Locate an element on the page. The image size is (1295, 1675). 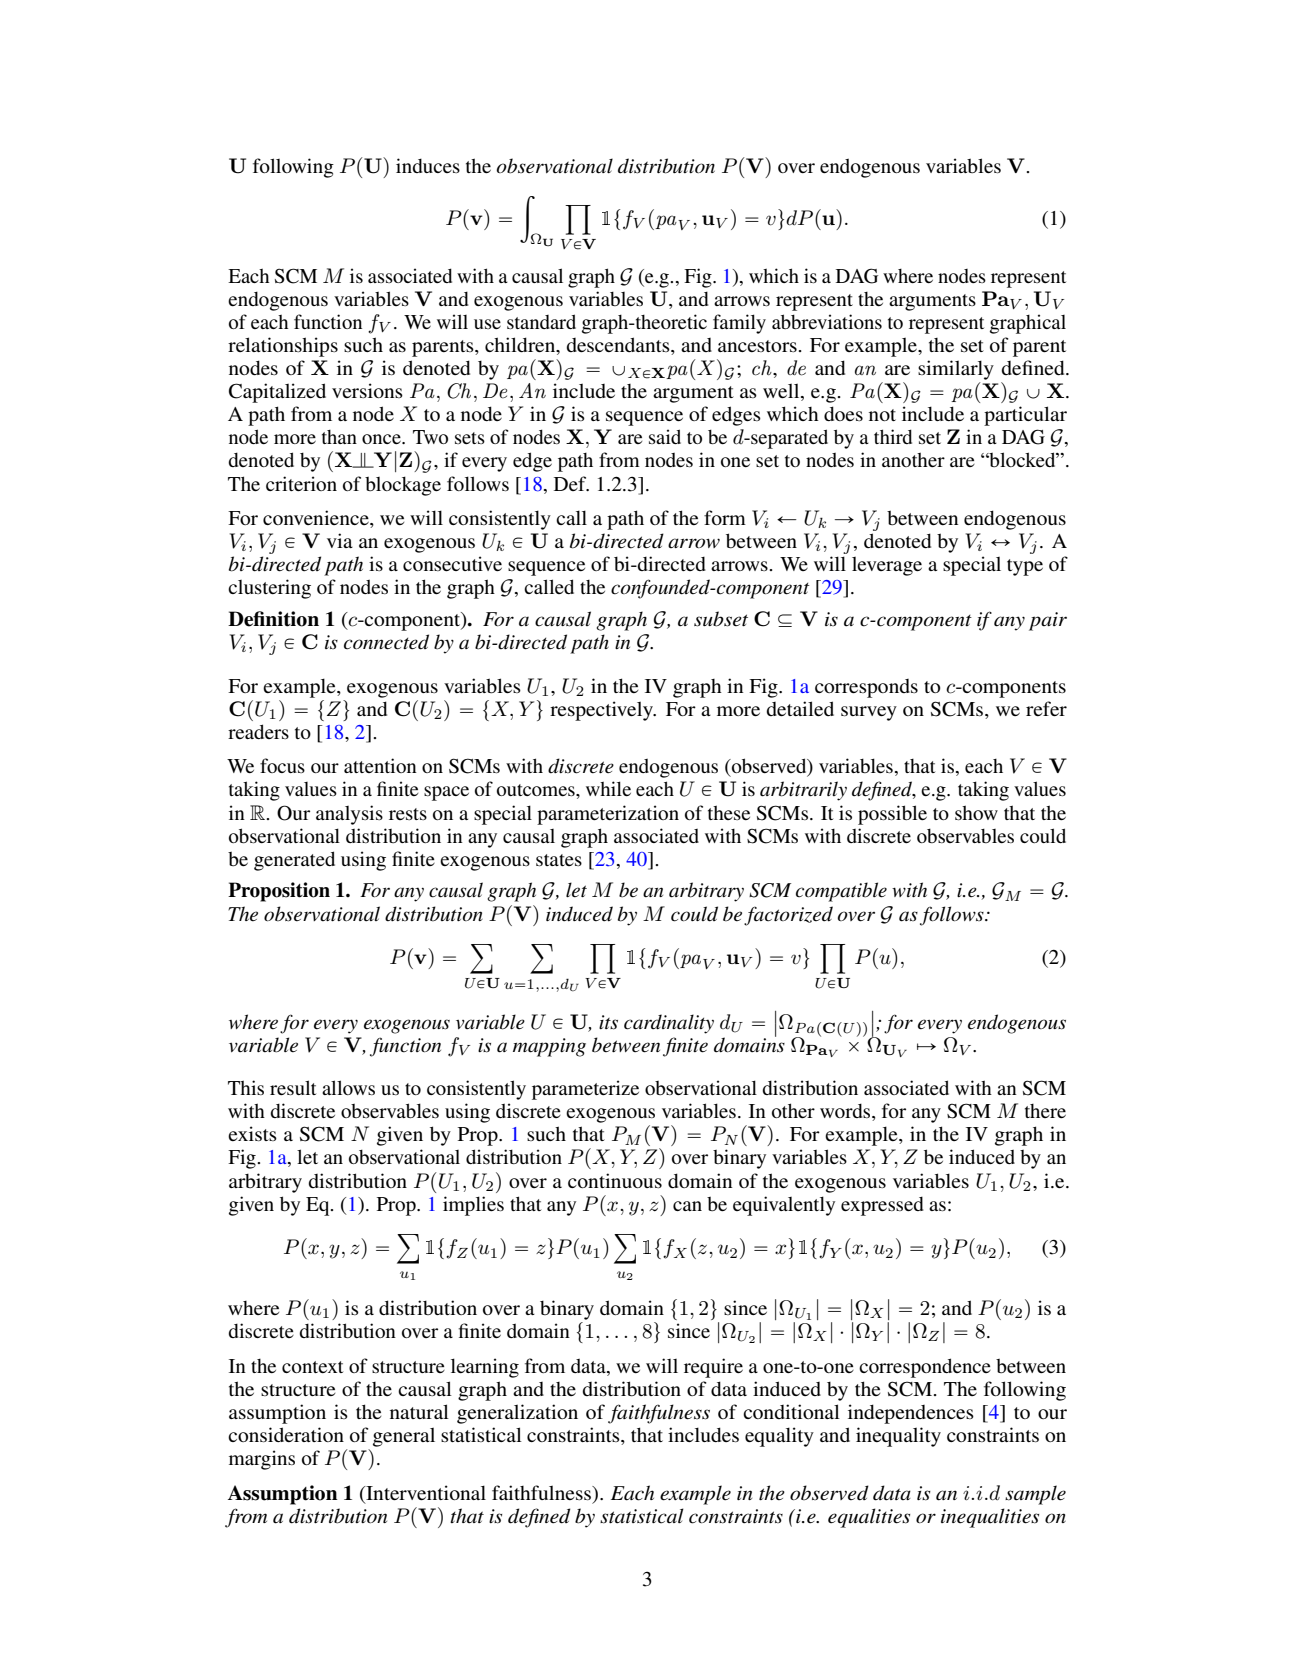
parameterization is located at coordinates (608, 815).
